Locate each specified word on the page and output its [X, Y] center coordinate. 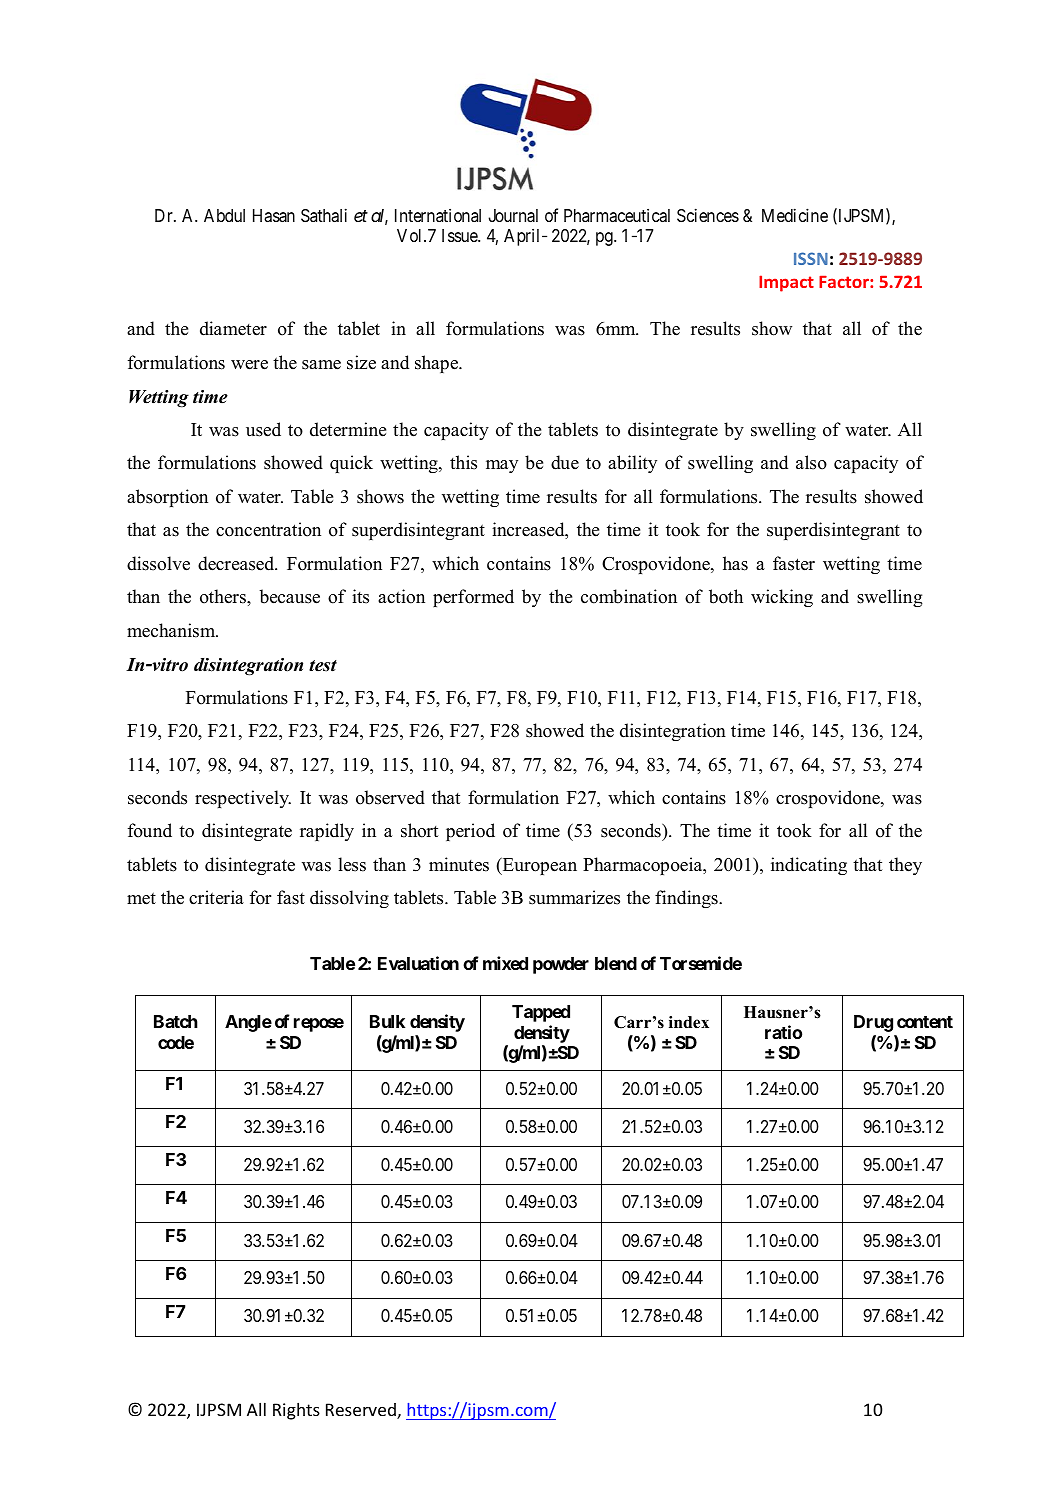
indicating [809, 866]
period [470, 832]
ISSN [811, 258]
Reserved [362, 1411]
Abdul [224, 215]
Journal [513, 216]
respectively [243, 799]
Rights [296, 1411]
